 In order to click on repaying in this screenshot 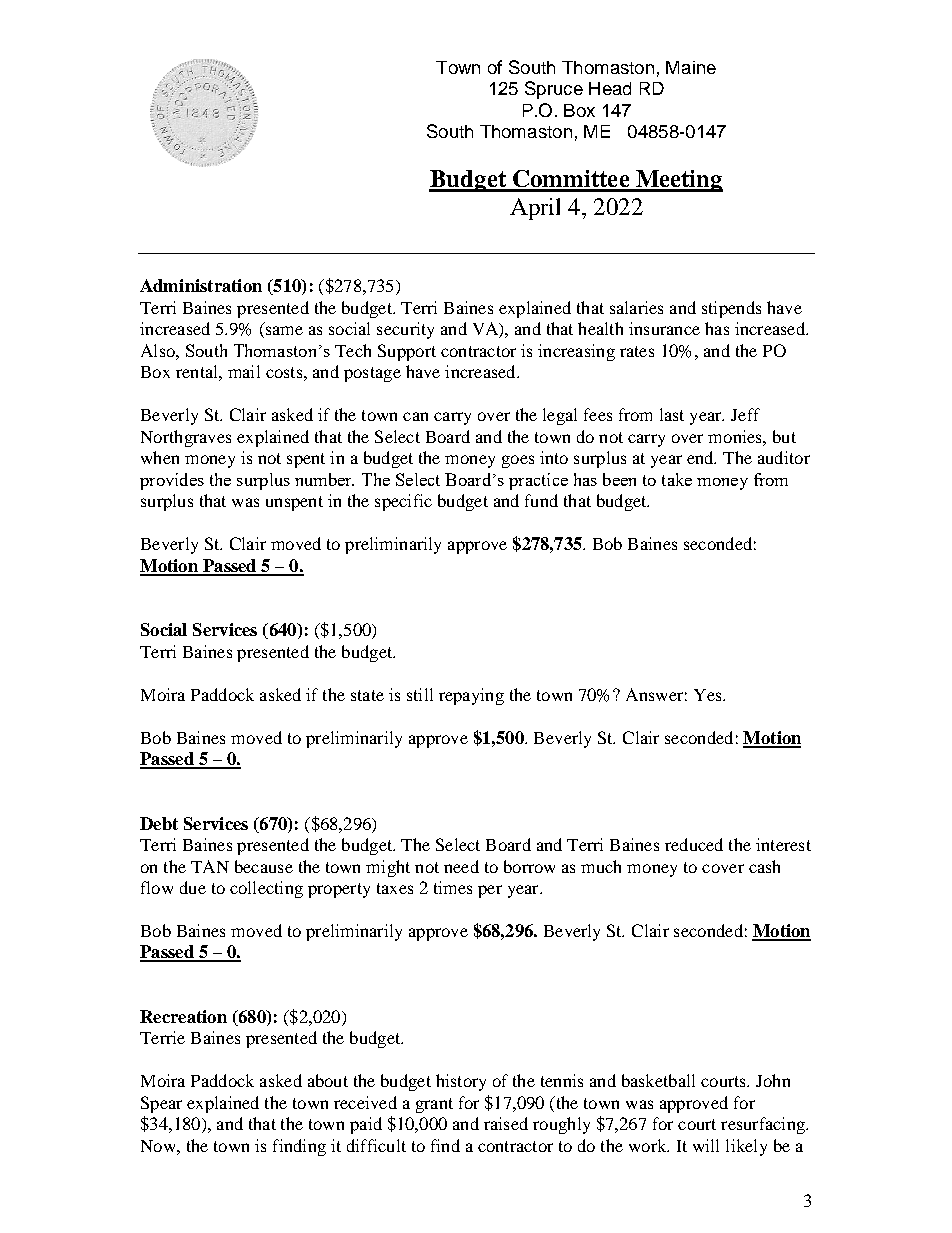, I will do `click(471, 696)`.
